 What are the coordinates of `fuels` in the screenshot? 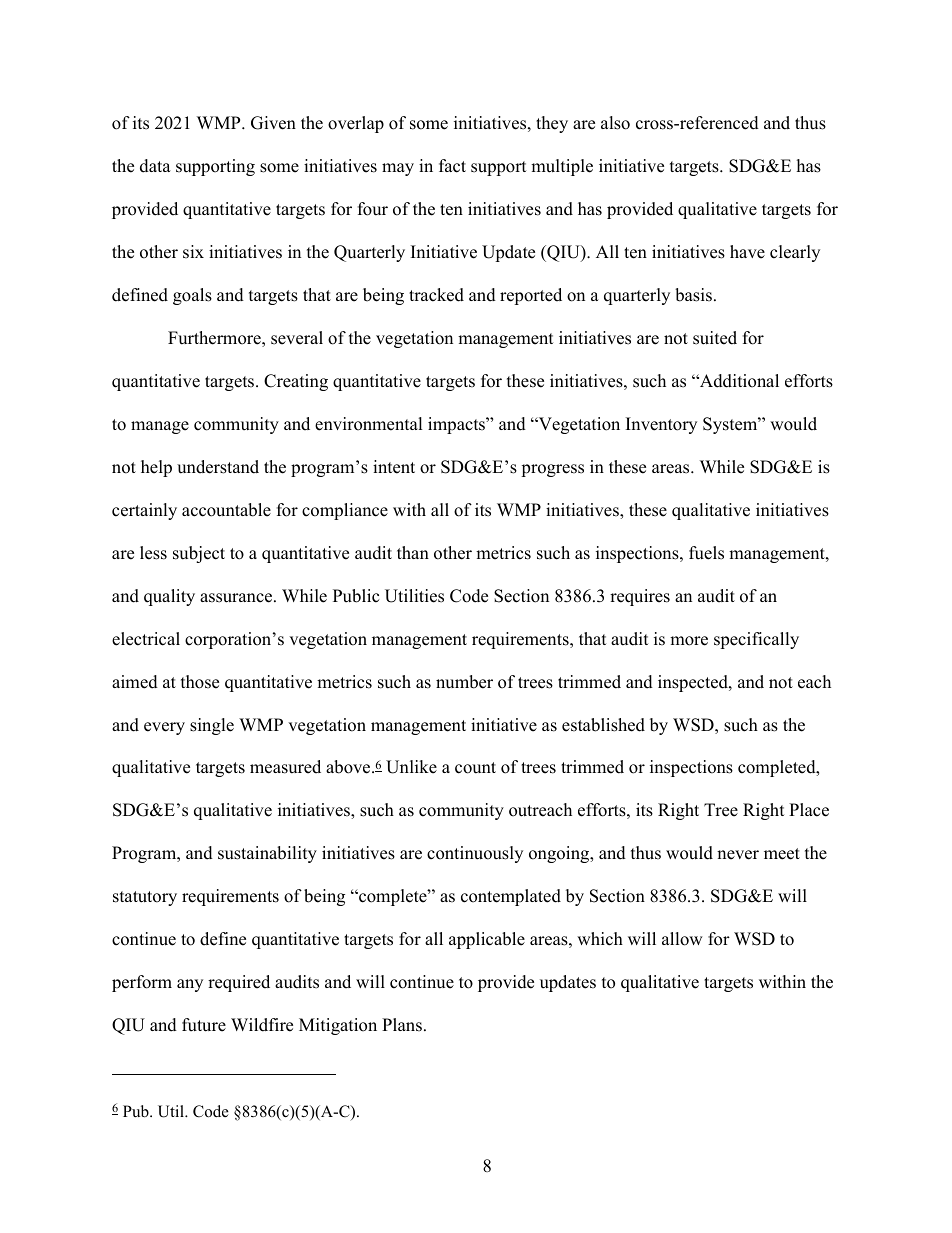 It's located at (706, 553).
